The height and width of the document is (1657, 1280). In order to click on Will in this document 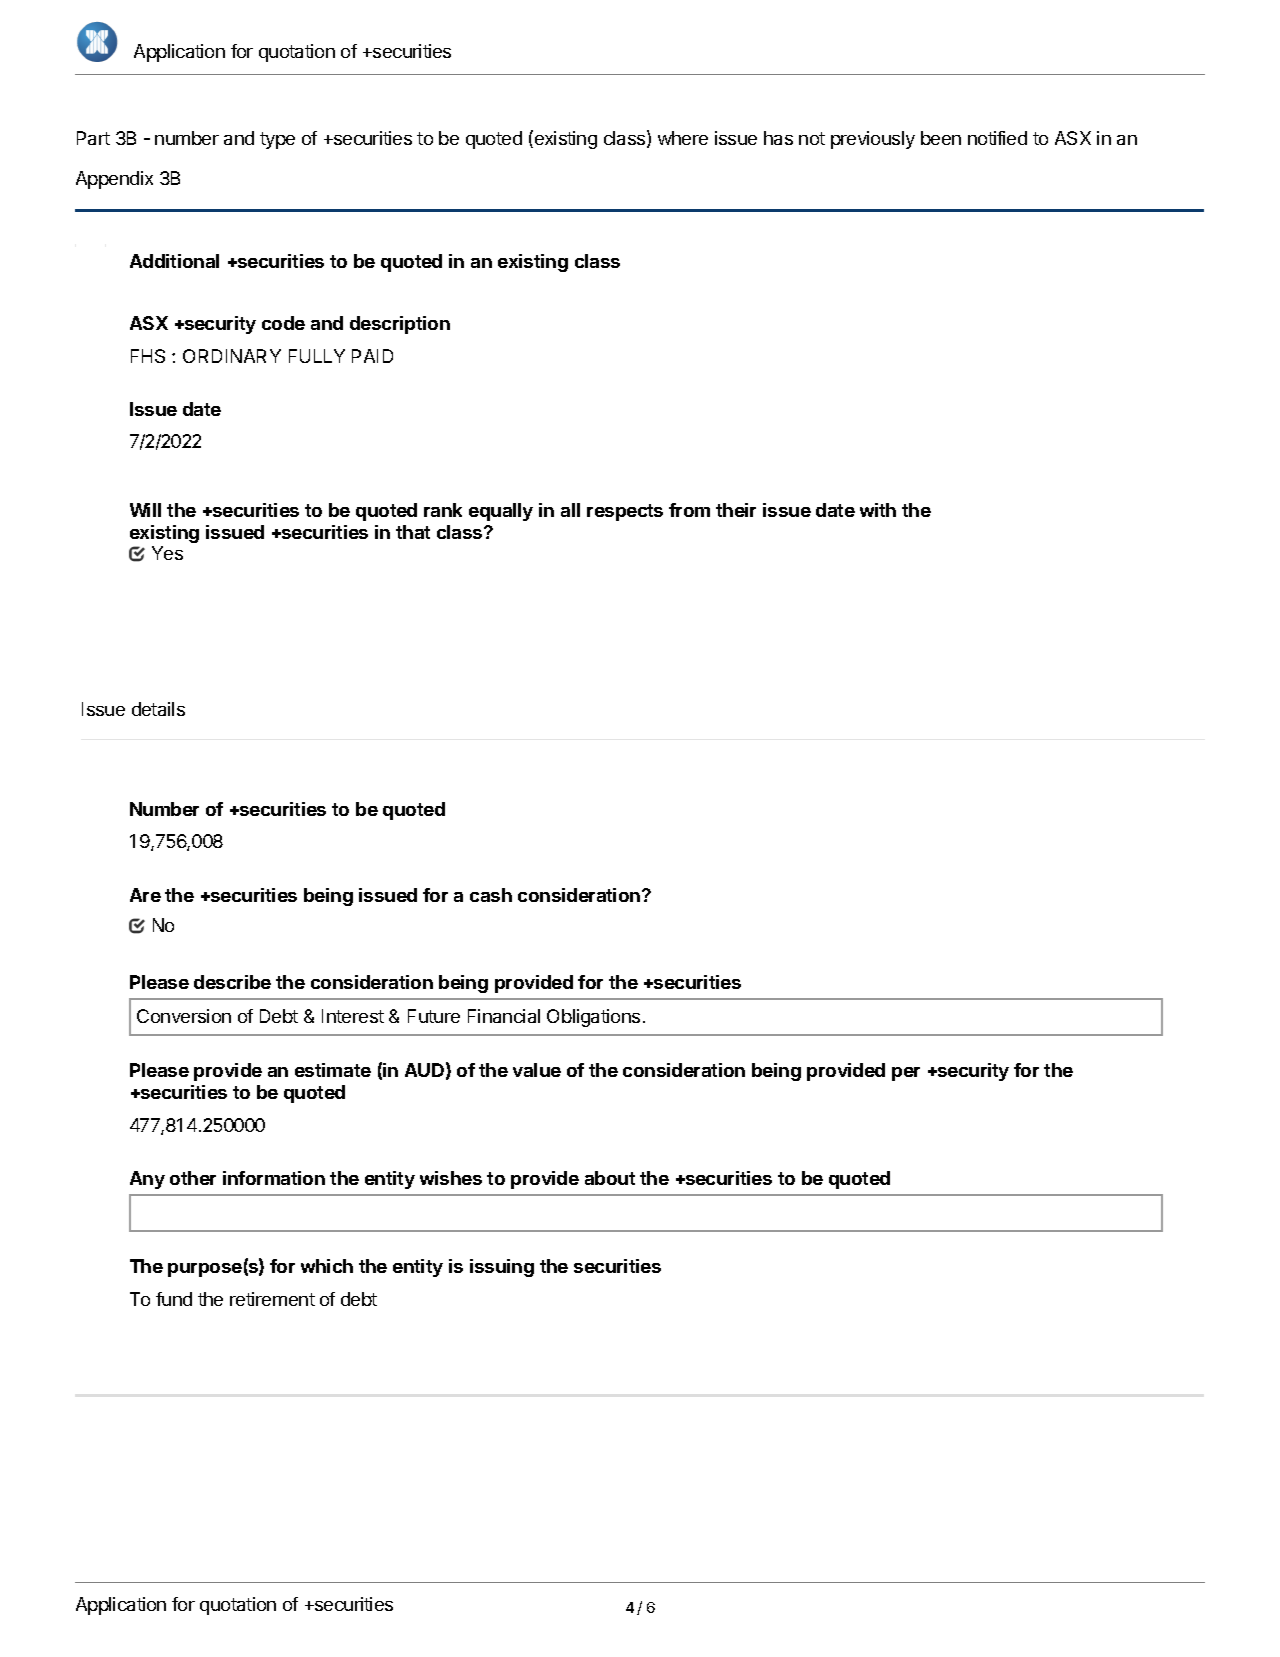, I will do `click(145, 510)`.
